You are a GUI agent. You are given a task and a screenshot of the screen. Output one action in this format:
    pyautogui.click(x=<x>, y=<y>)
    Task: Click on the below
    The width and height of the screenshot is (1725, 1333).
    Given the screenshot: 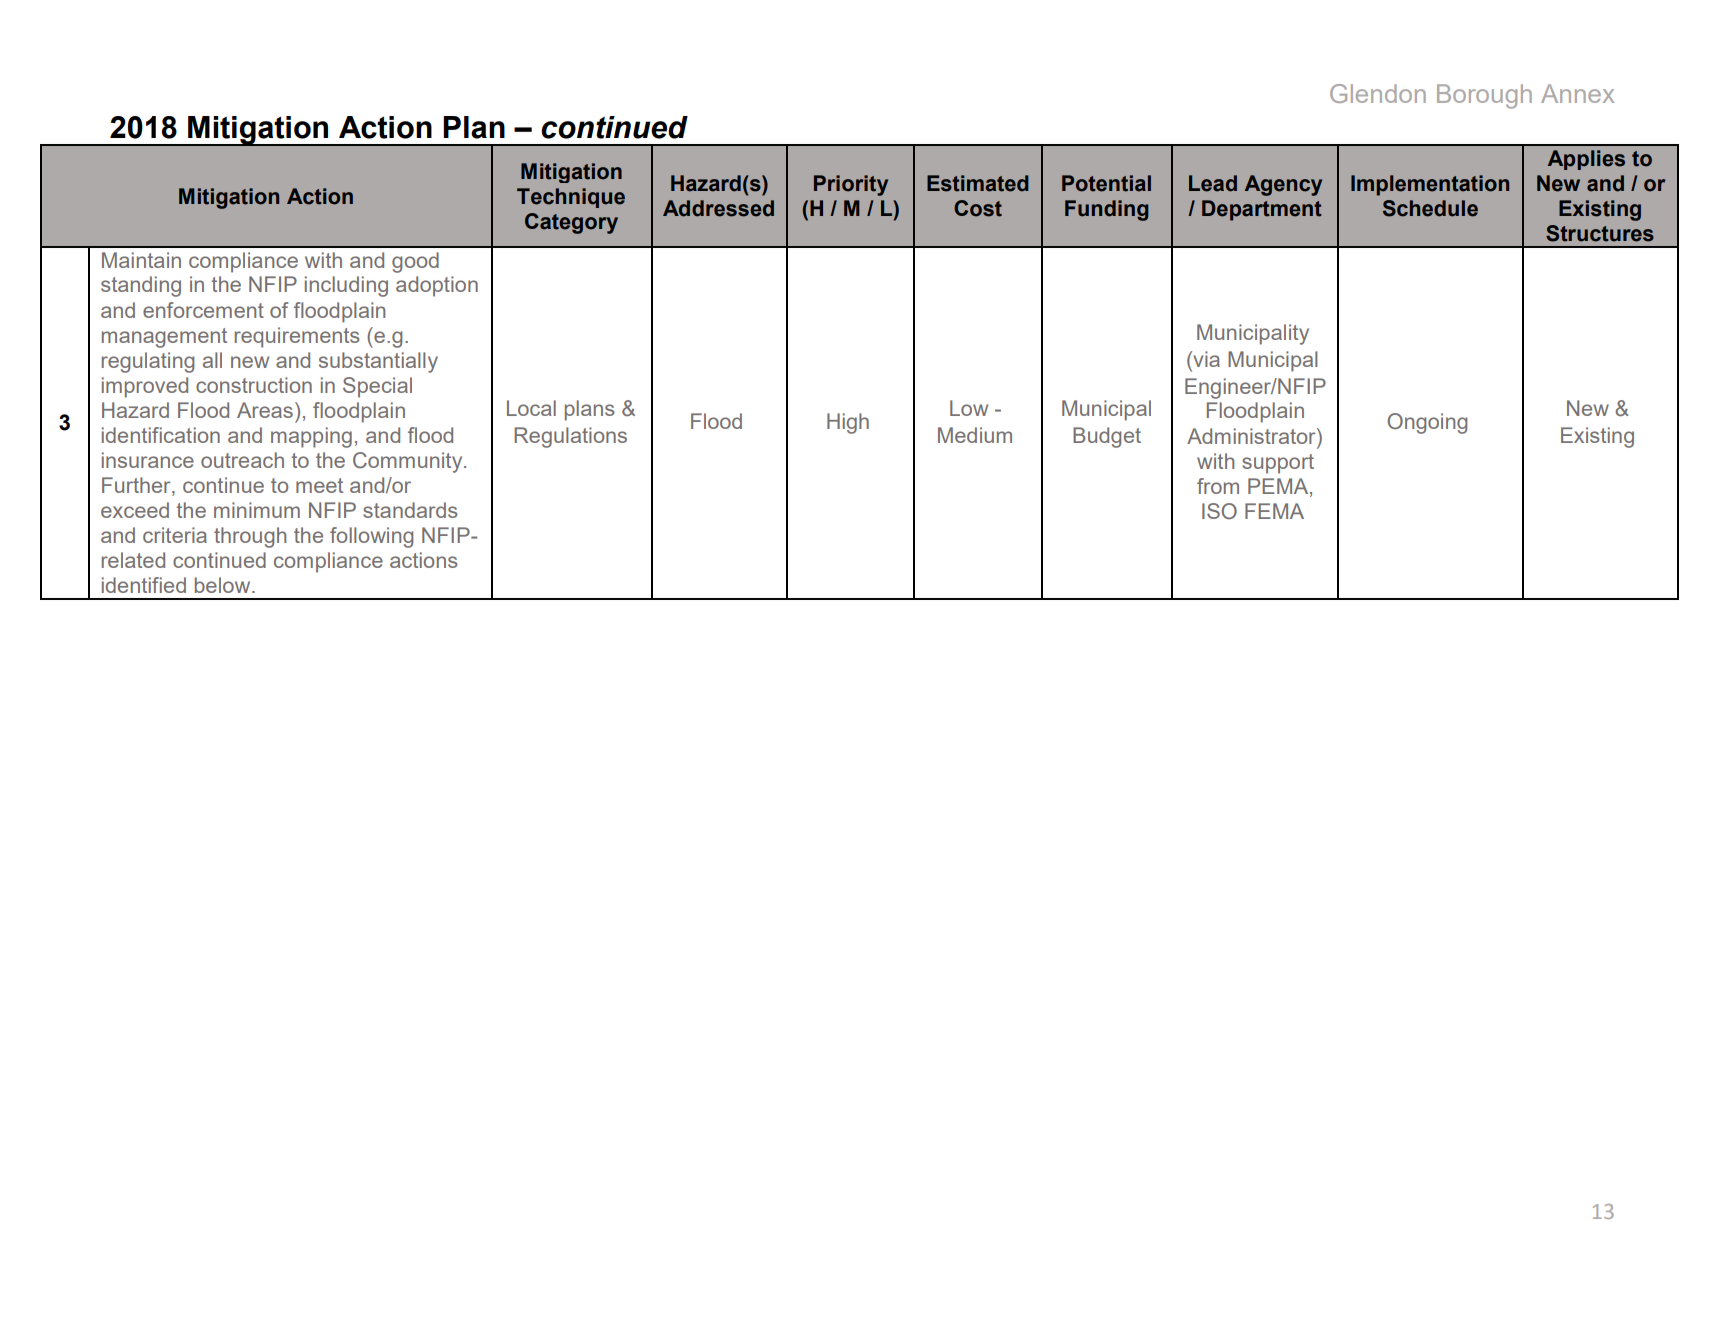 What is the action you would take?
    pyautogui.click(x=224, y=585)
